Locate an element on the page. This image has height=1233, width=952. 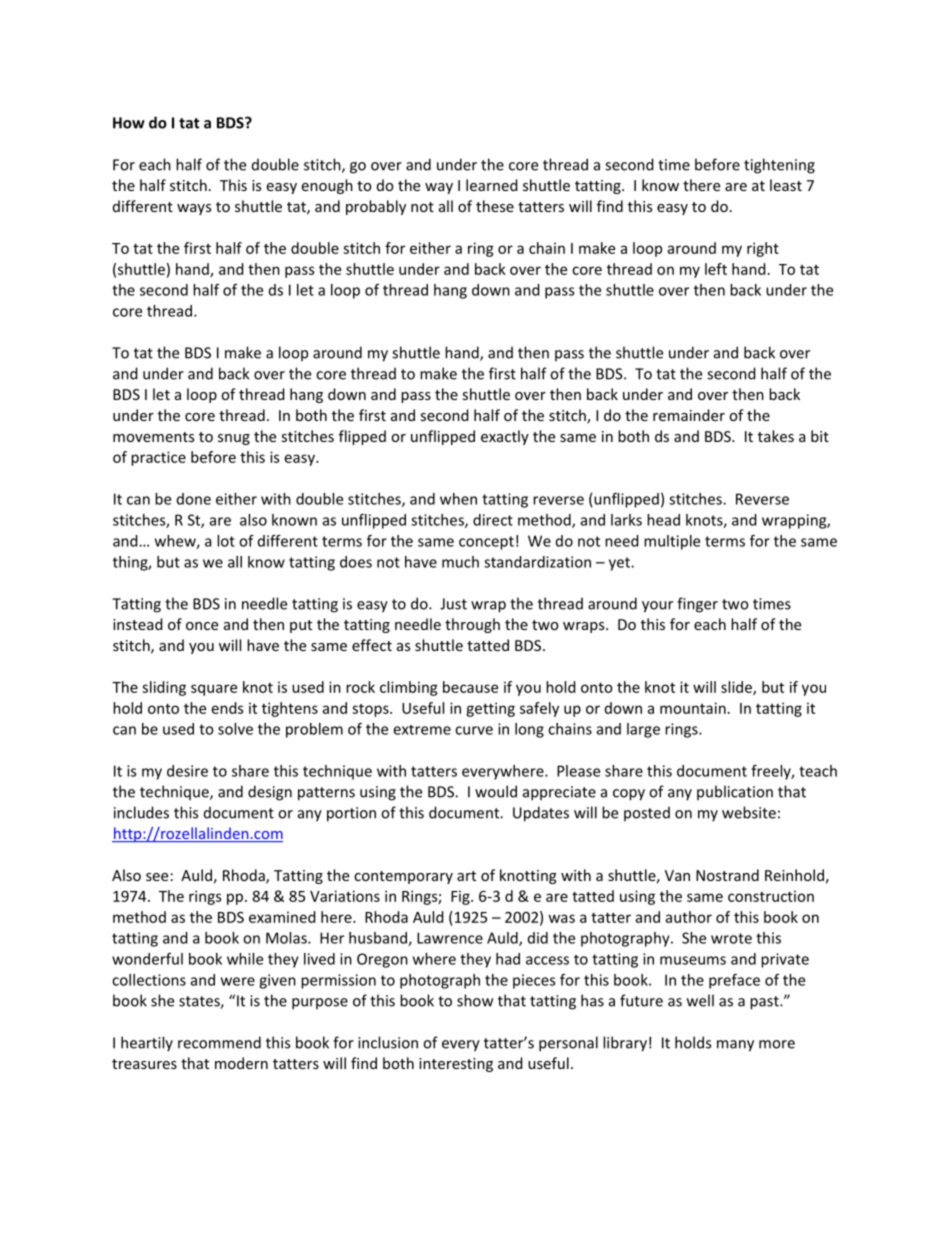
through is located at coordinates (472, 625).
